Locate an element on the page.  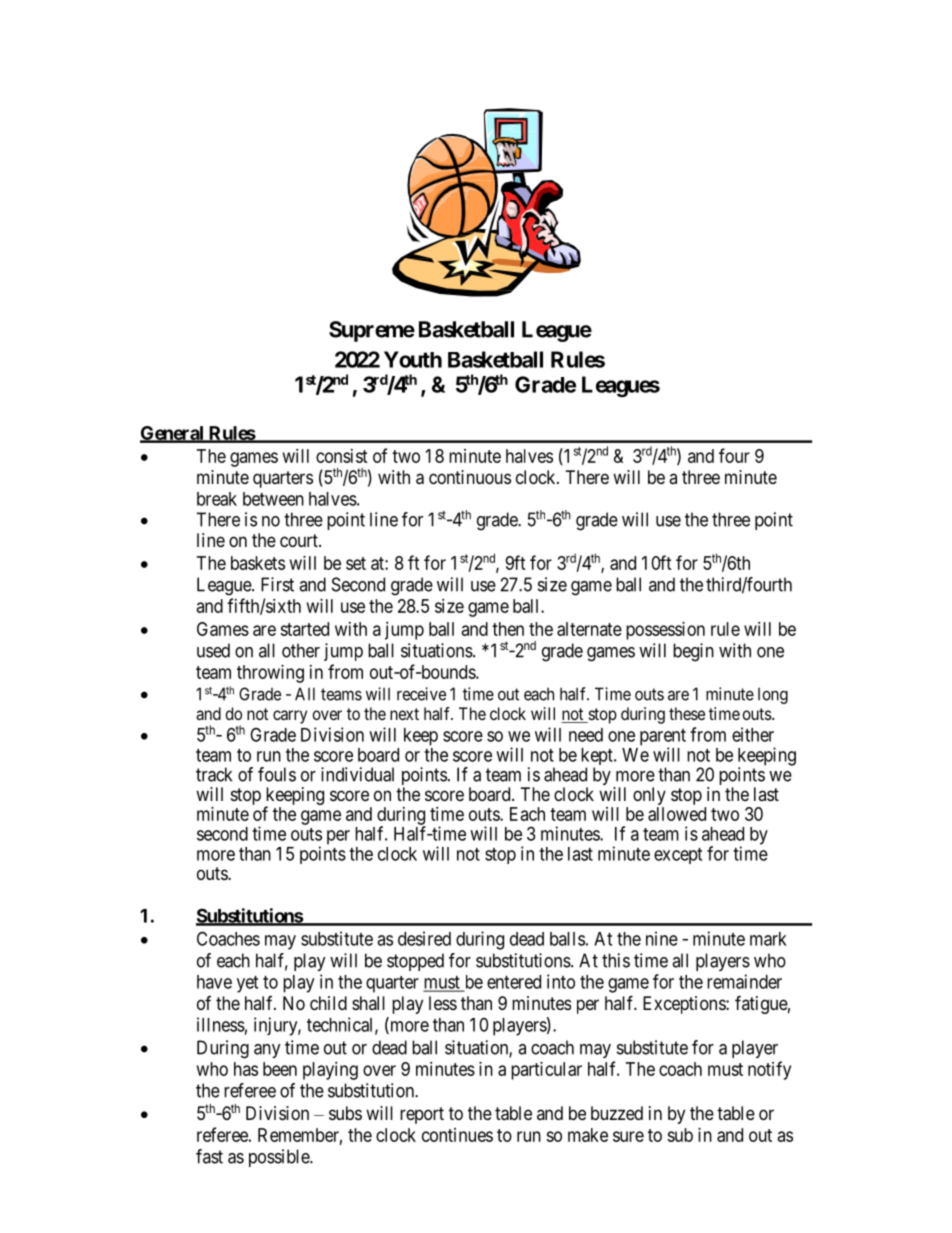
continuous is located at coordinates (470, 477).
